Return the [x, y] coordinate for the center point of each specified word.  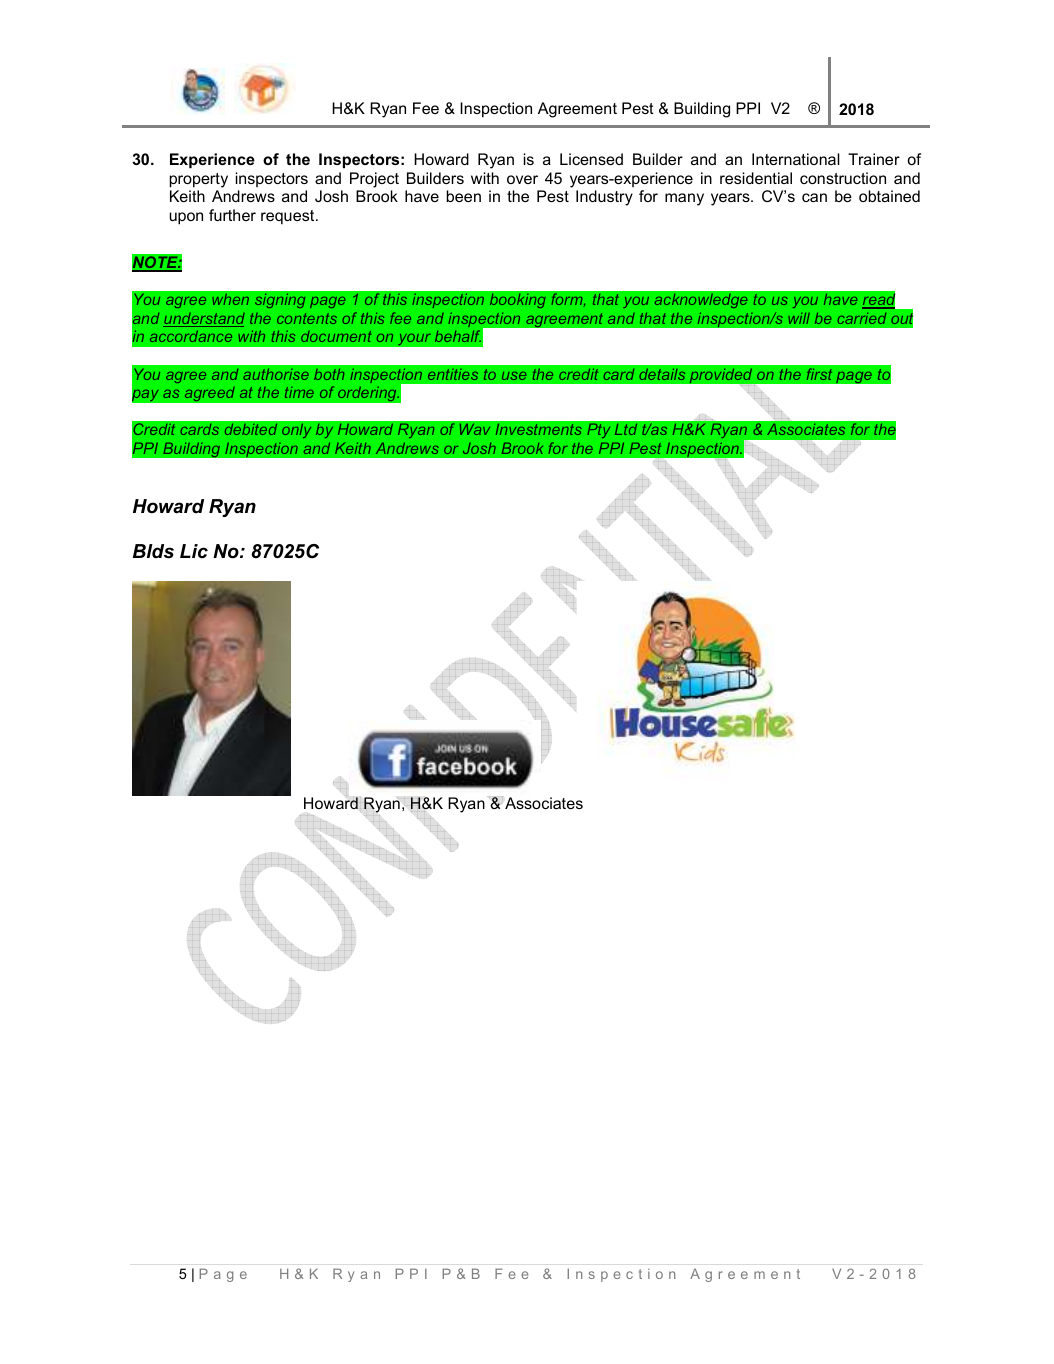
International [796, 159]
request [289, 217]
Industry [604, 198]
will [799, 318]
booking [518, 301]
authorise [276, 374]
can [814, 197]
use [514, 376]
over [522, 179]
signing [280, 301]
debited [251, 429]
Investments [539, 429]
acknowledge [701, 301]
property [199, 180]
